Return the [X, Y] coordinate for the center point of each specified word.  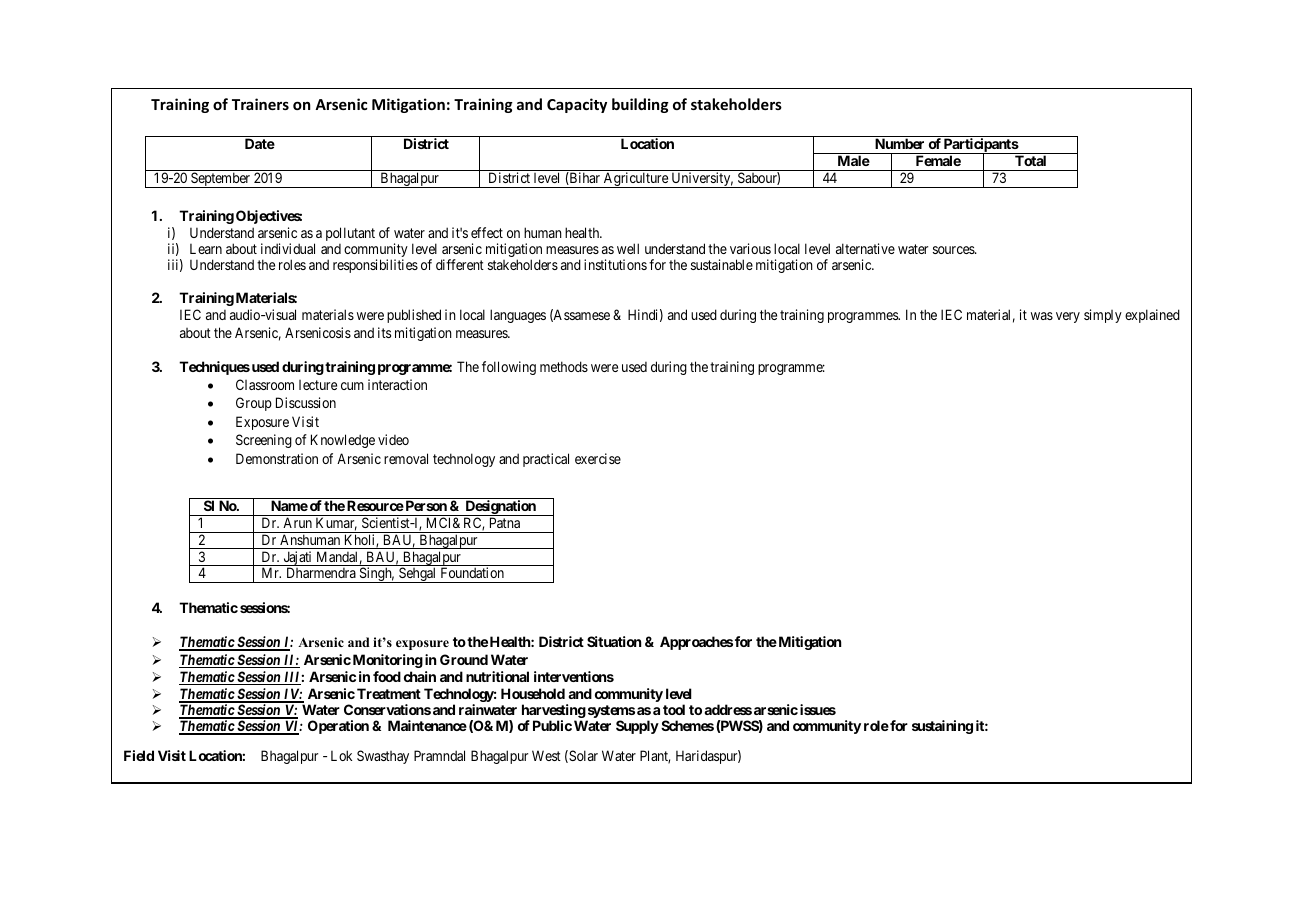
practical [546, 460]
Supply [637, 727]
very [1068, 317]
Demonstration [277, 458]
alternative [865, 248]
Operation [338, 727]
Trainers [260, 104]
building [640, 105]
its [384, 332]
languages [518, 316]
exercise [598, 458]
